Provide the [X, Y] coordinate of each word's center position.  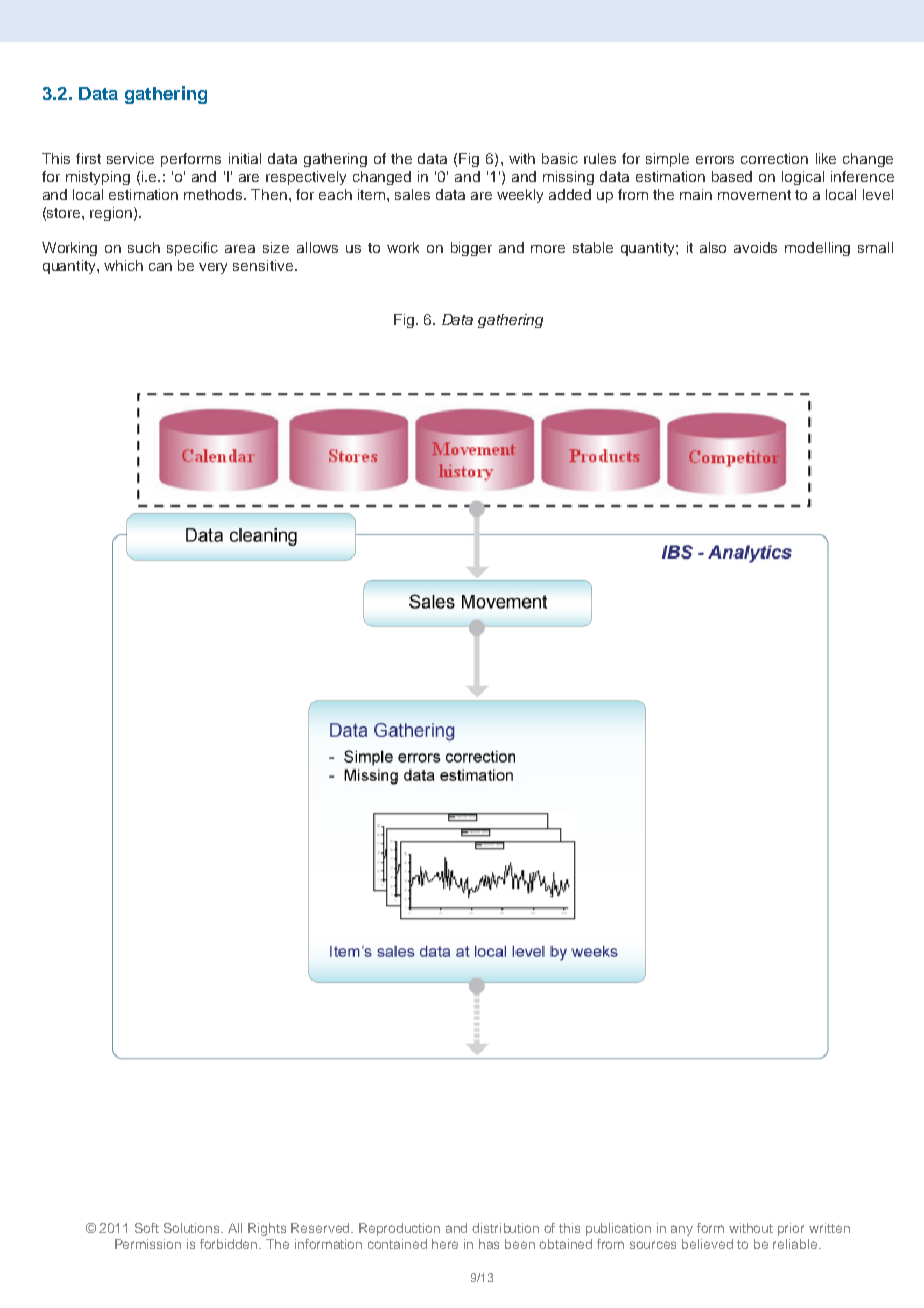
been [520, 1244]
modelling [817, 249]
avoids [755, 247]
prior [791, 1229]
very [213, 268]
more [548, 249]
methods [214, 194]
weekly [520, 196]
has [489, 1244]
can [160, 267]
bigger [471, 249]
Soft [147, 1228]
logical [803, 178]
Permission [148, 1244]
